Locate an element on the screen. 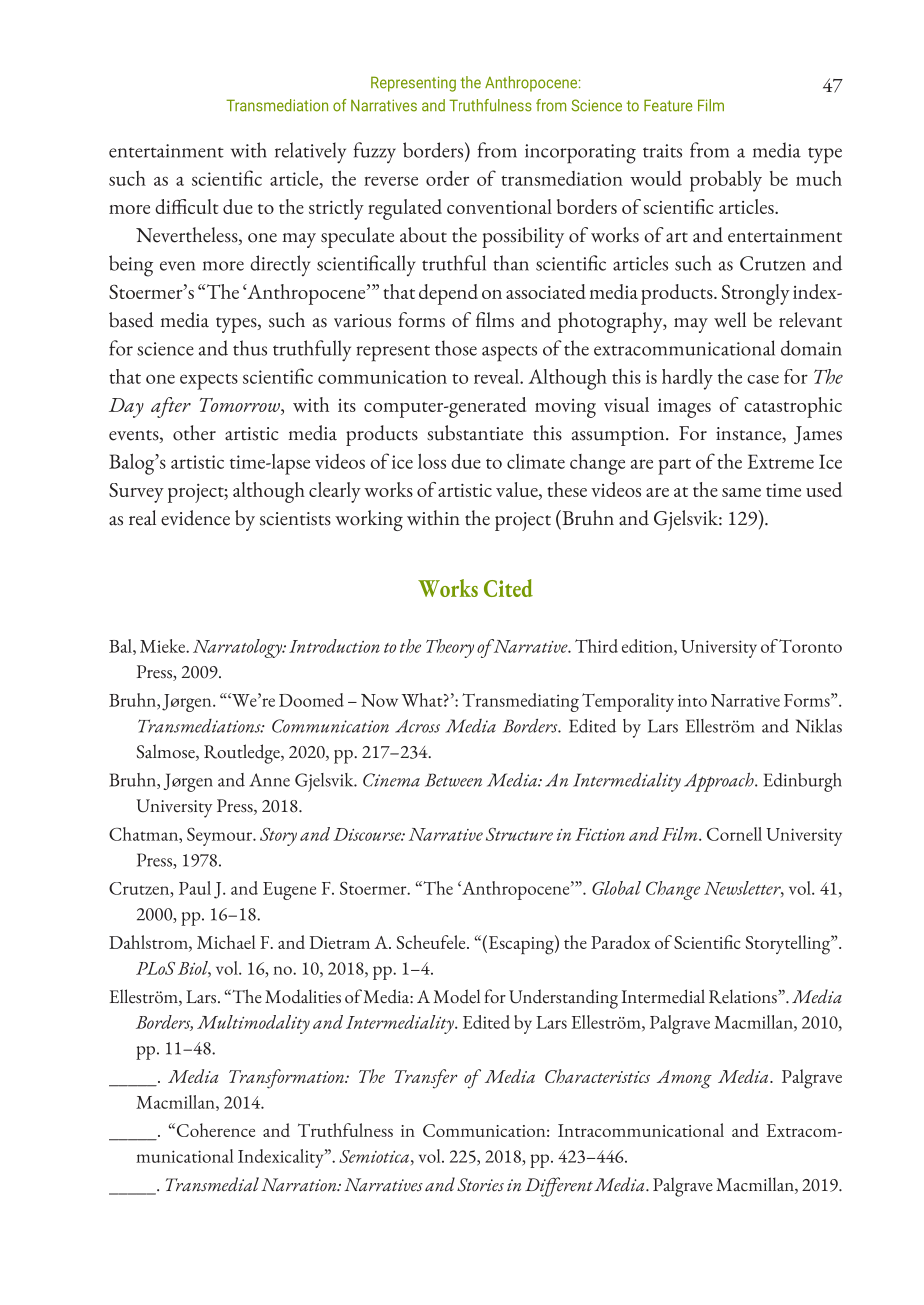 This screenshot has height=1305, width=924. well is located at coordinates (730, 320).
